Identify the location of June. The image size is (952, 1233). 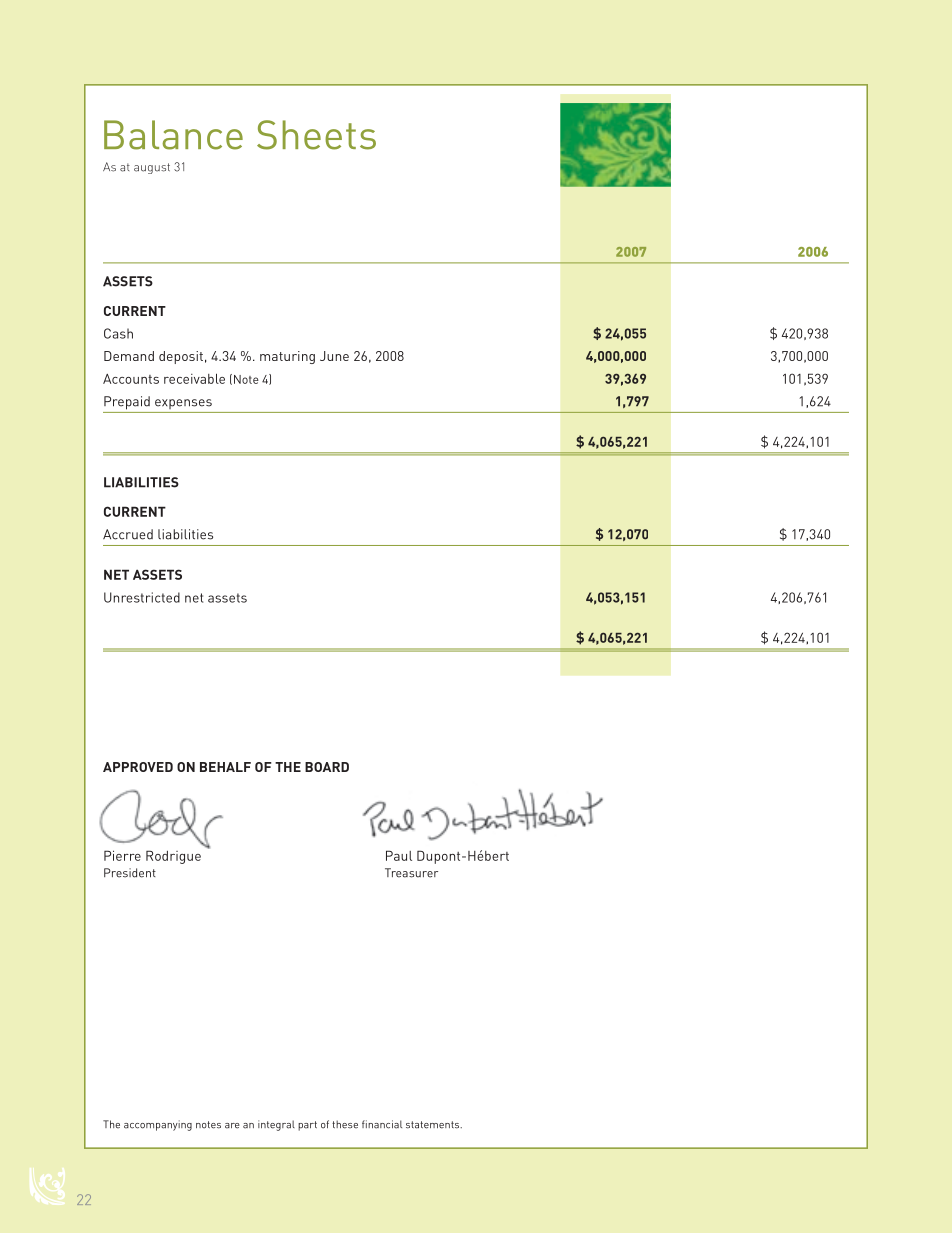
(334, 356).
